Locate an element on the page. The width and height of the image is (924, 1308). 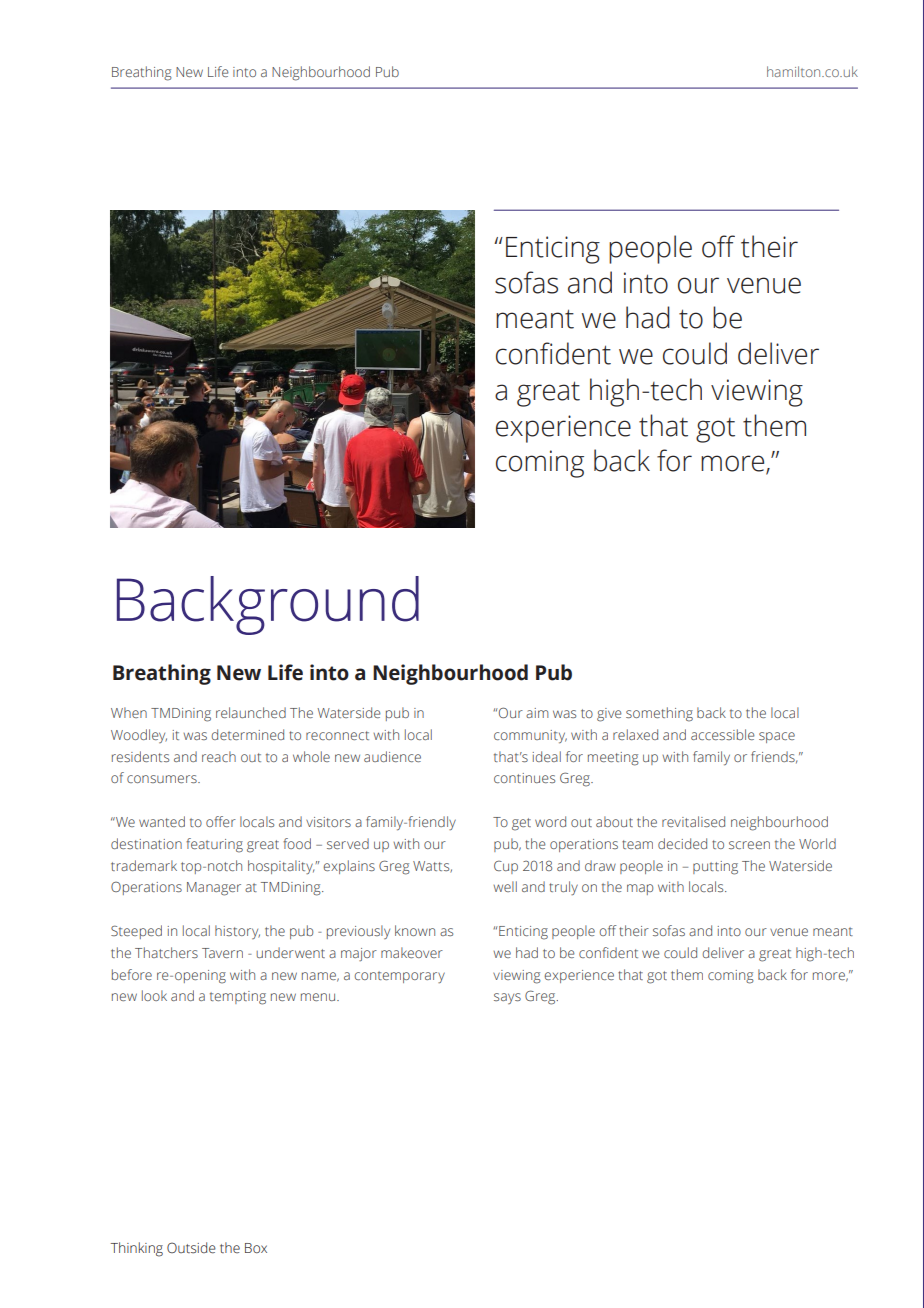
screen is located at coordinates (749, 845).
